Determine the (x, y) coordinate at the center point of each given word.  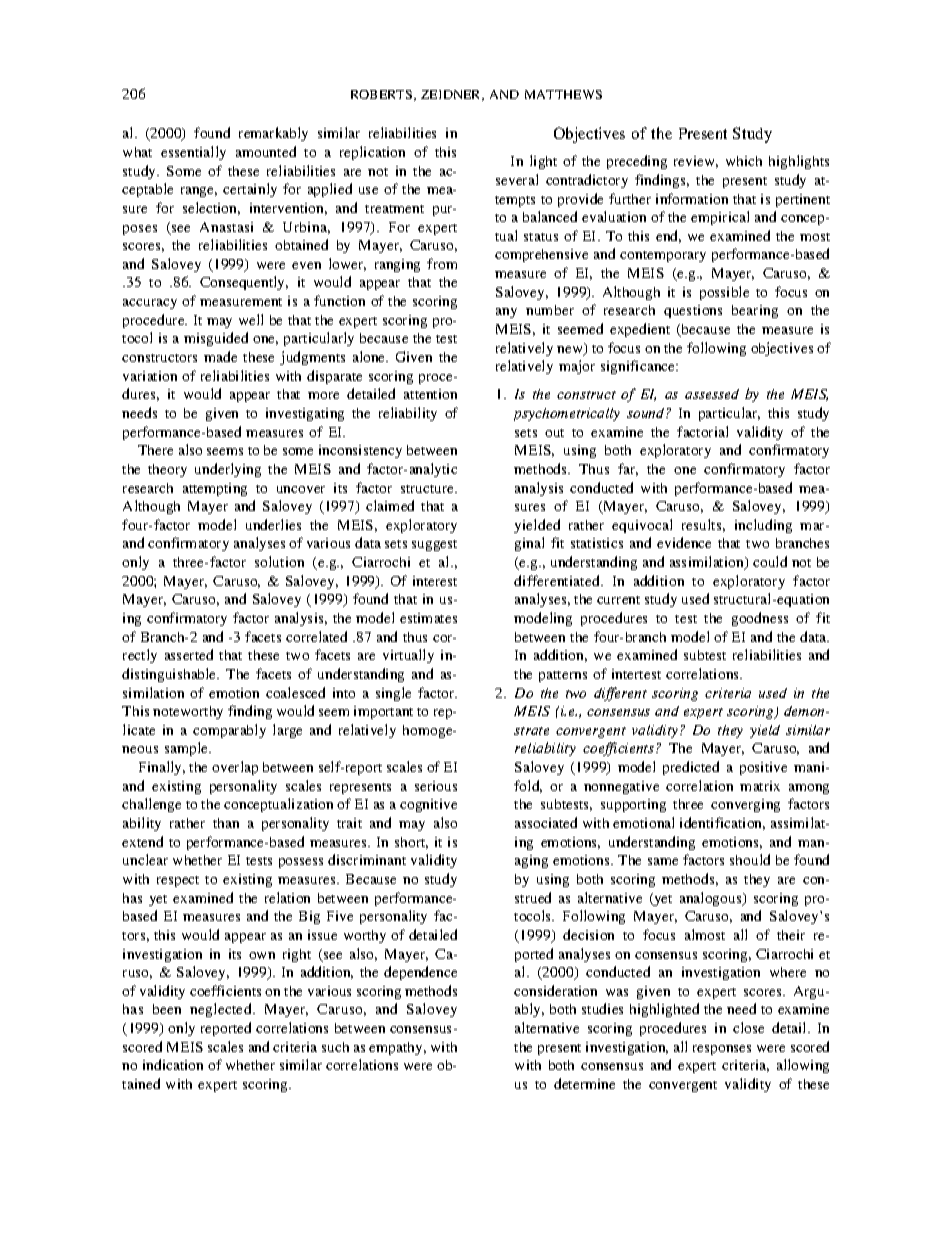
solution (279, 561)
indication (173, 1064)
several (517, 179)
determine (584, 1083)
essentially (193, 153)
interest (435, 581)
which (744, 161)
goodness (760, 619)
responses (722, 1050)
